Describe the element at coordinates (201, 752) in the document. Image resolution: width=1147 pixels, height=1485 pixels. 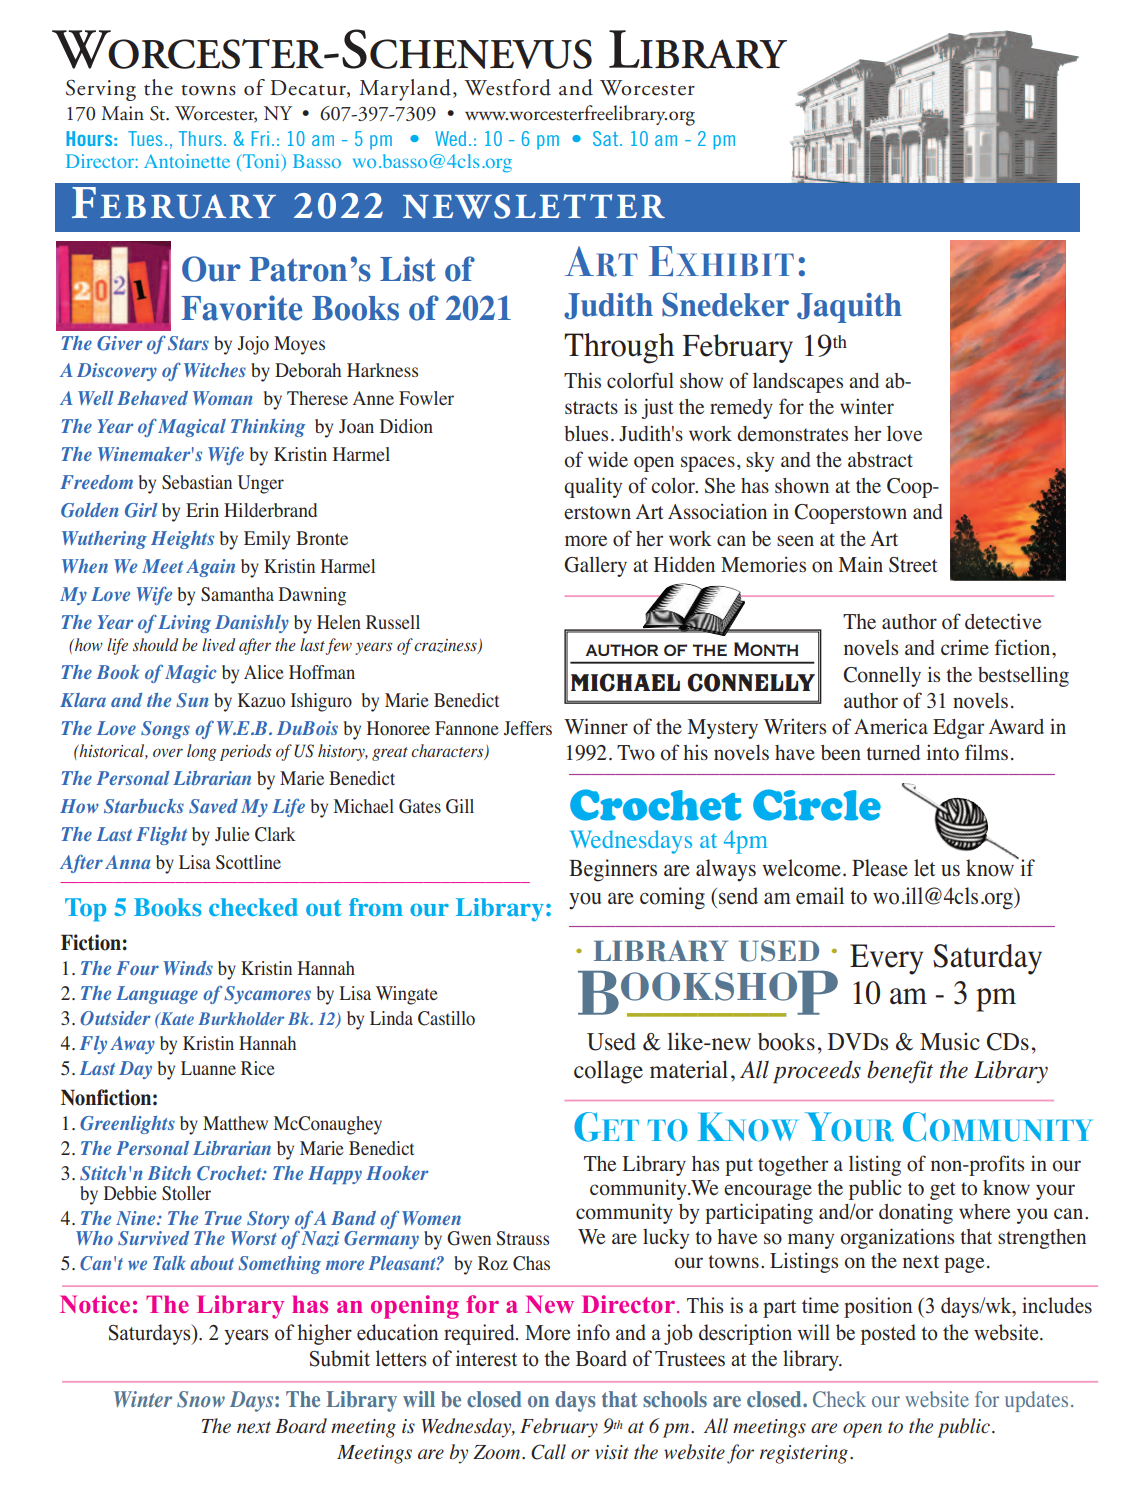
I see `long` at that location.
